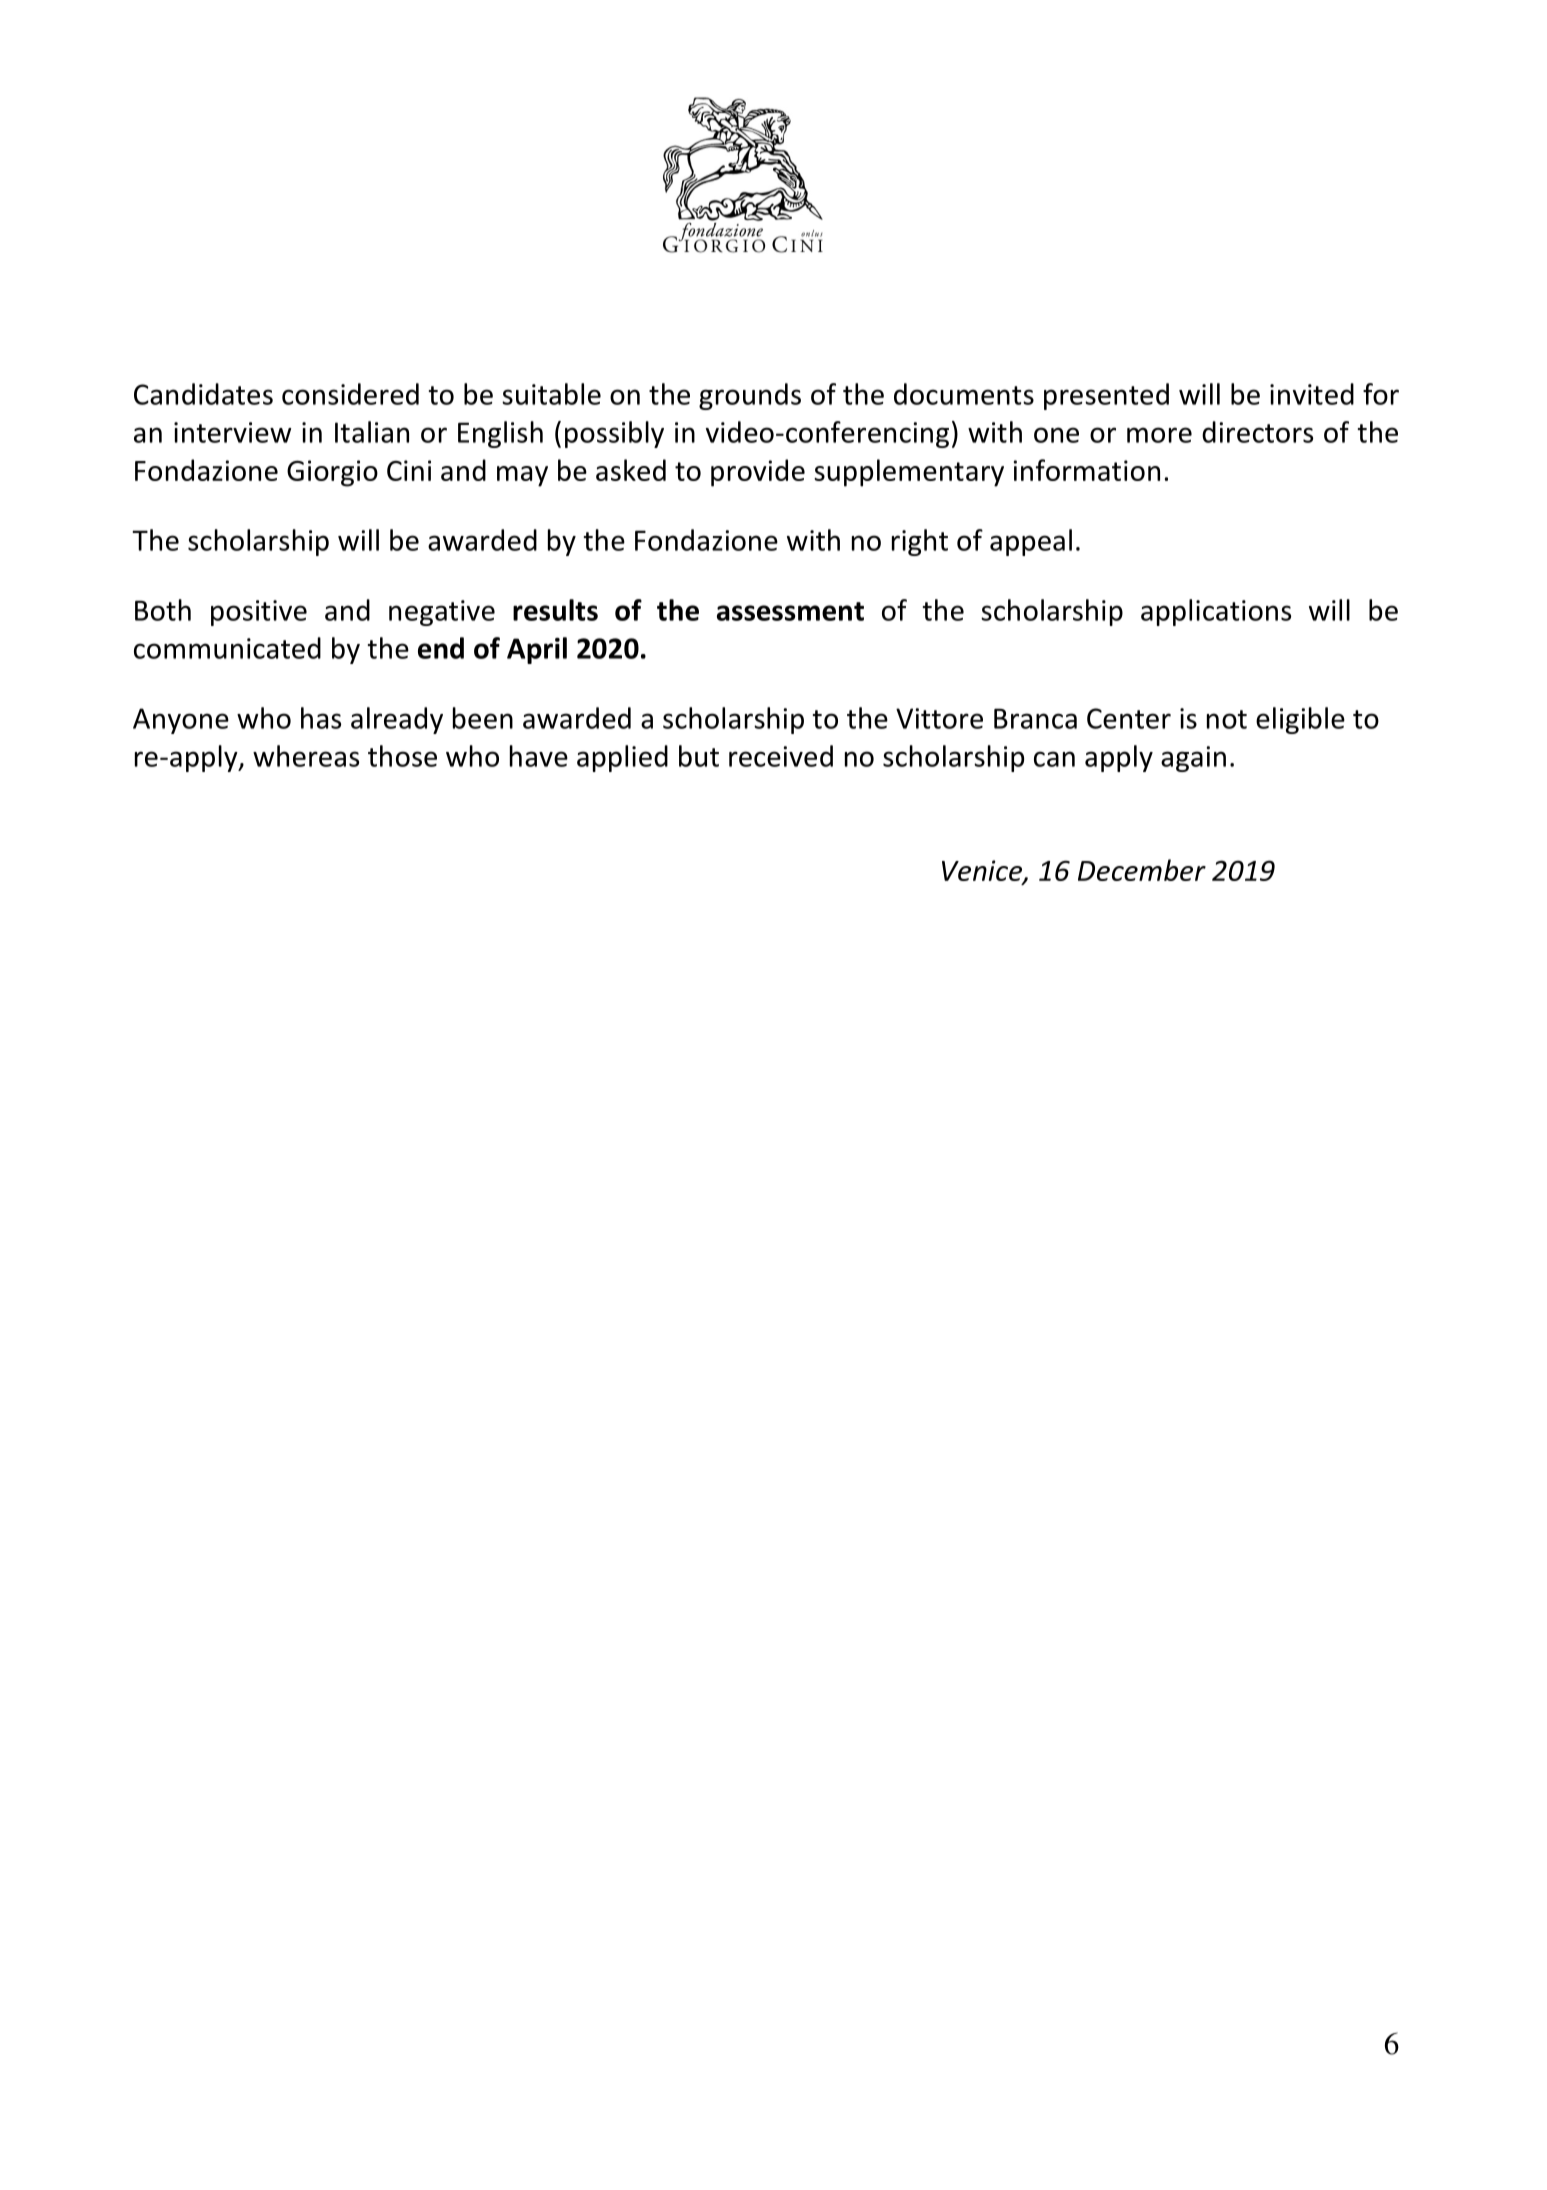  What do you see at coordinates (259, 613) in the screenshot?
I see `positive` at bounding box center [259, 613].
